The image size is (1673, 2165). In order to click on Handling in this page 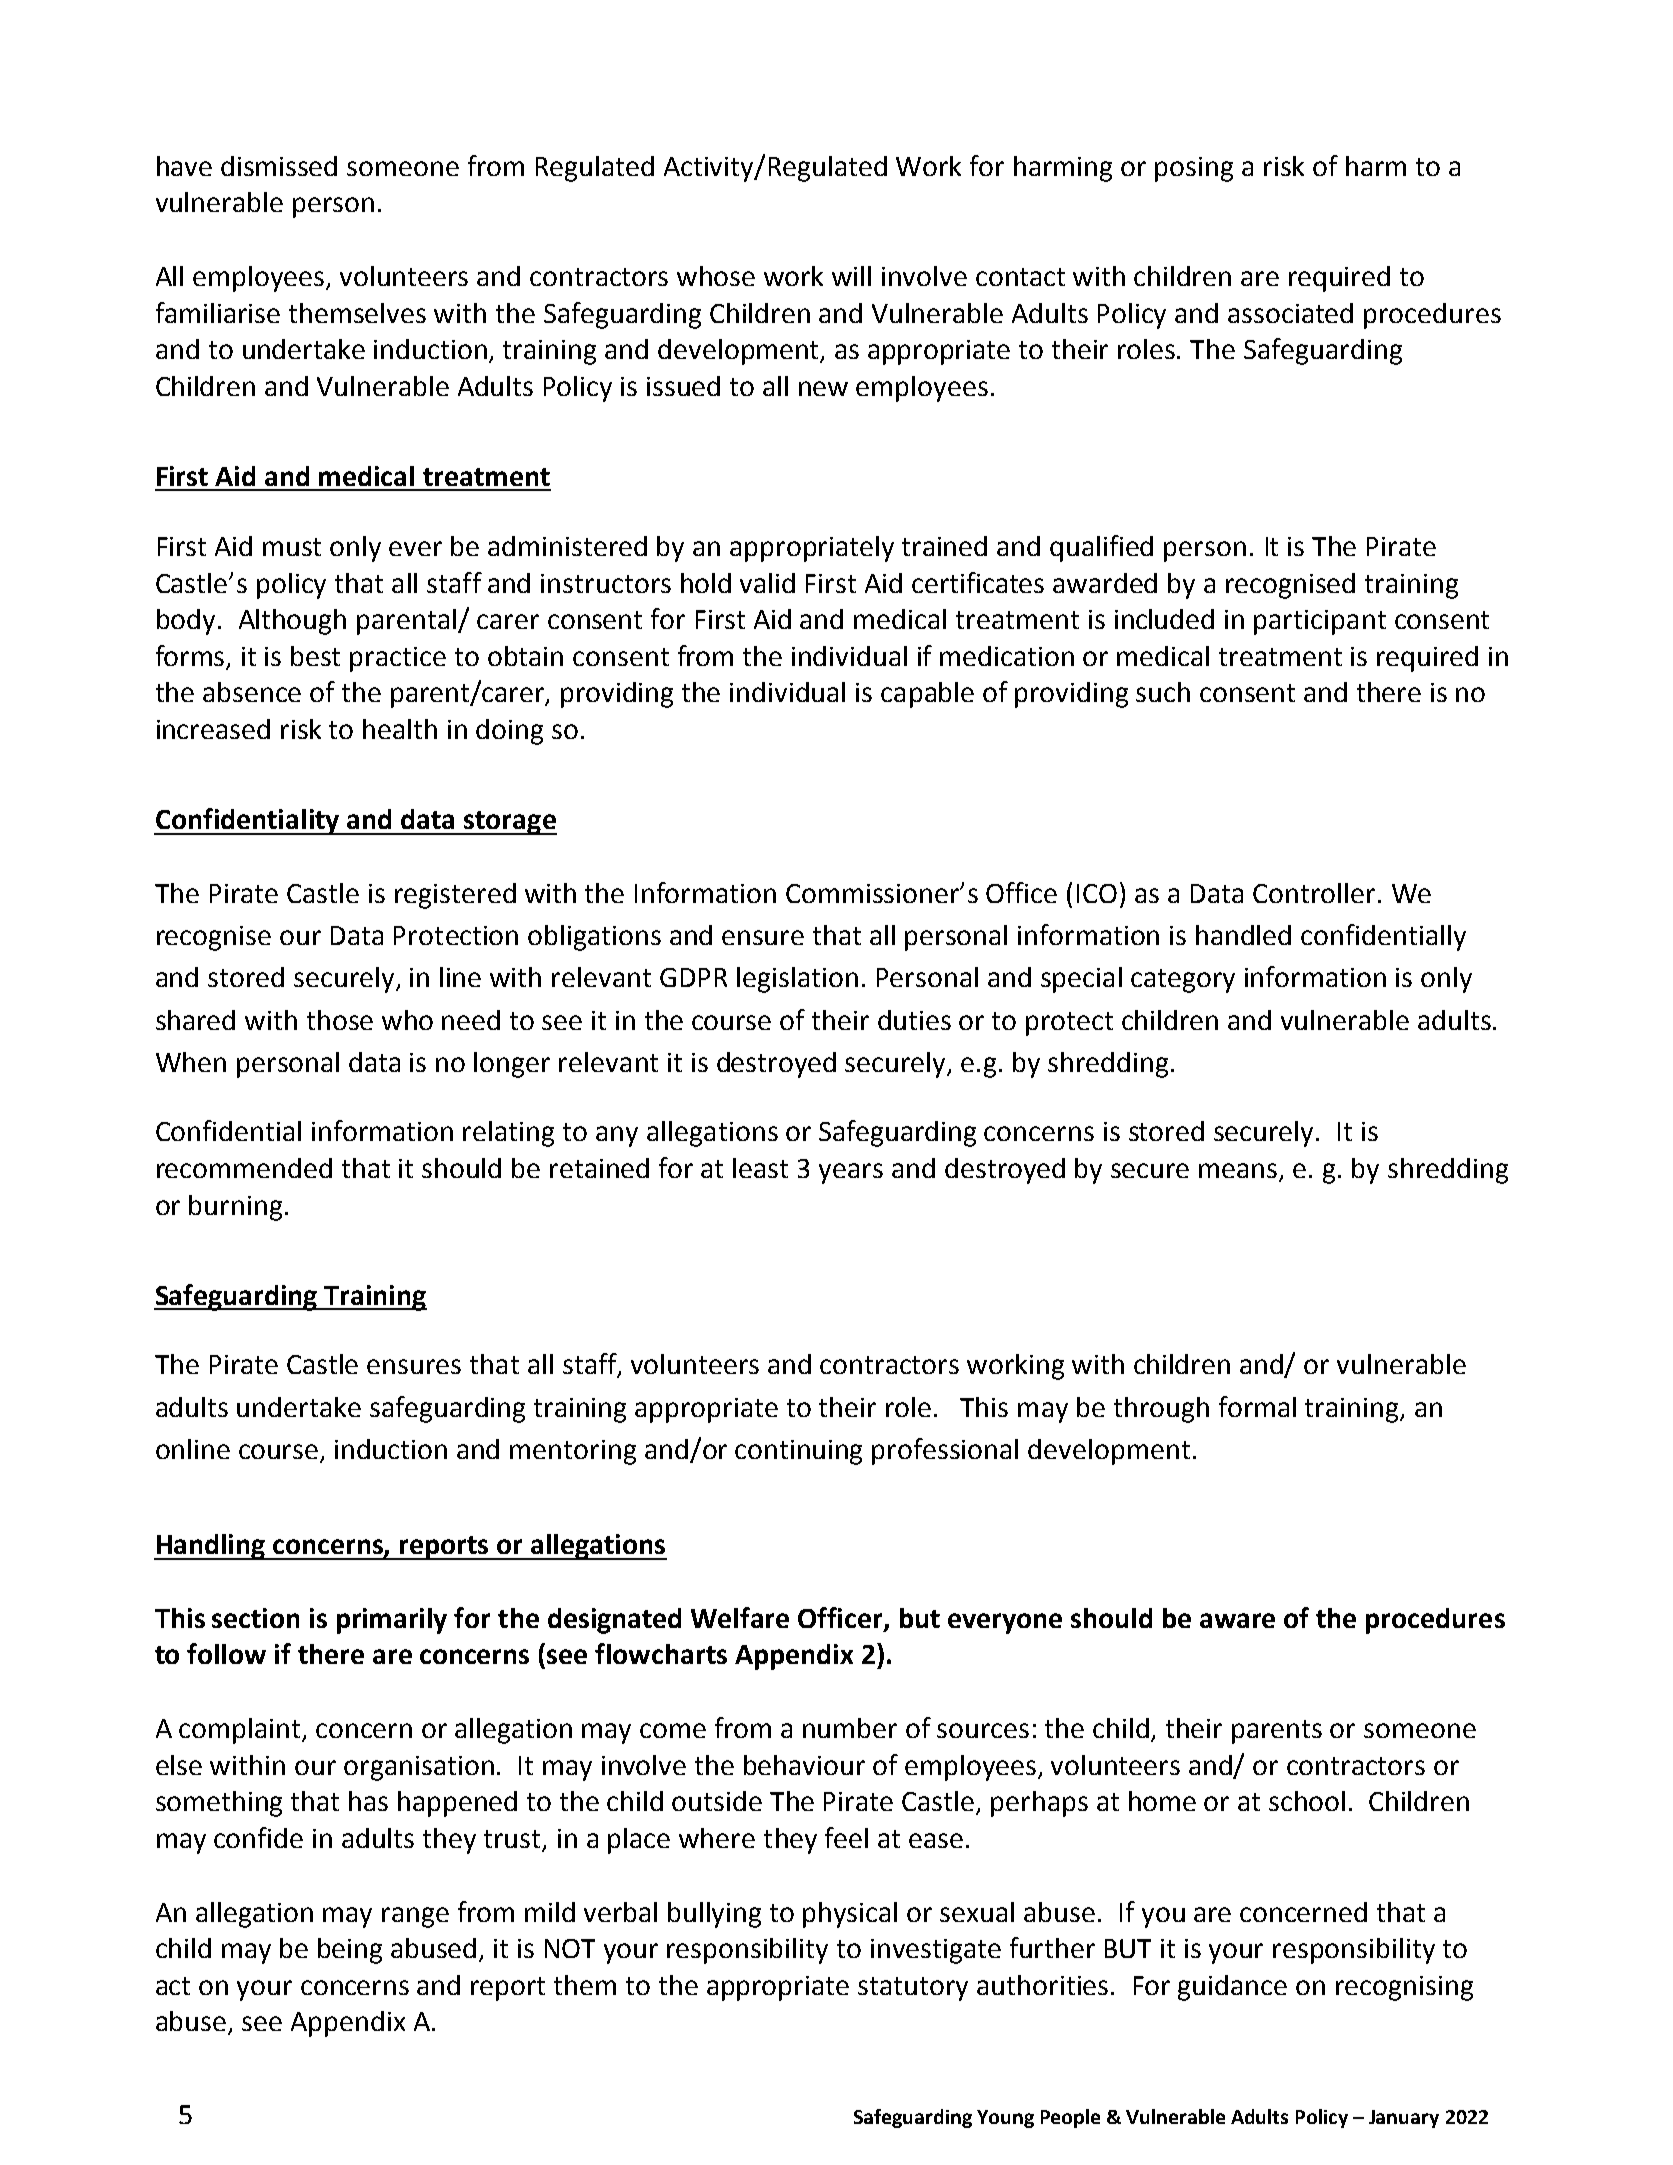, I will do `click(211, 1547)`.
